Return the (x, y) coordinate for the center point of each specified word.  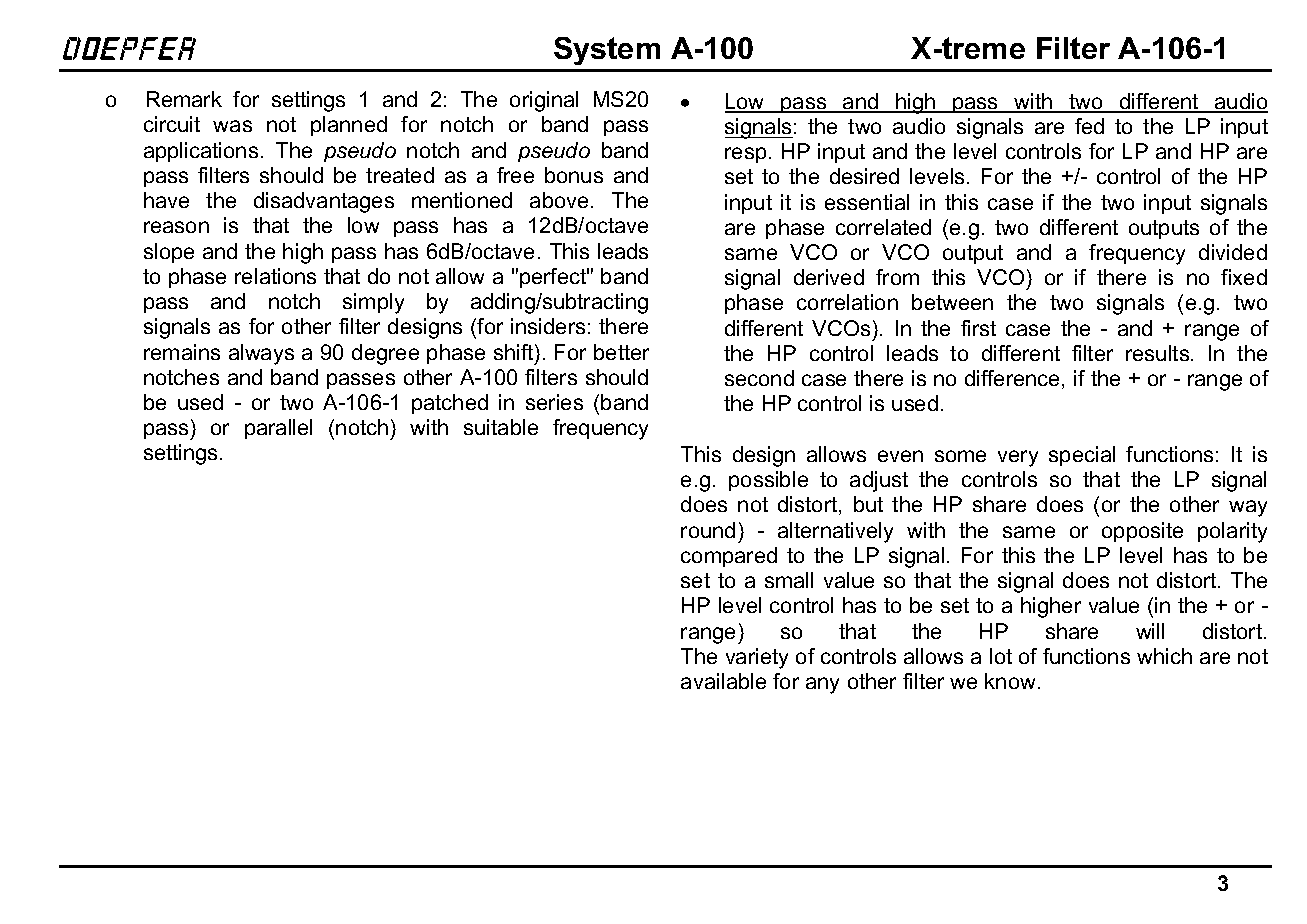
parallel (278, 429)
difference (1014, 379)
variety (757, 658)
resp (745, 155)
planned (349, 126)
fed (1089, 126)
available (723, 681)
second (759, 378)
